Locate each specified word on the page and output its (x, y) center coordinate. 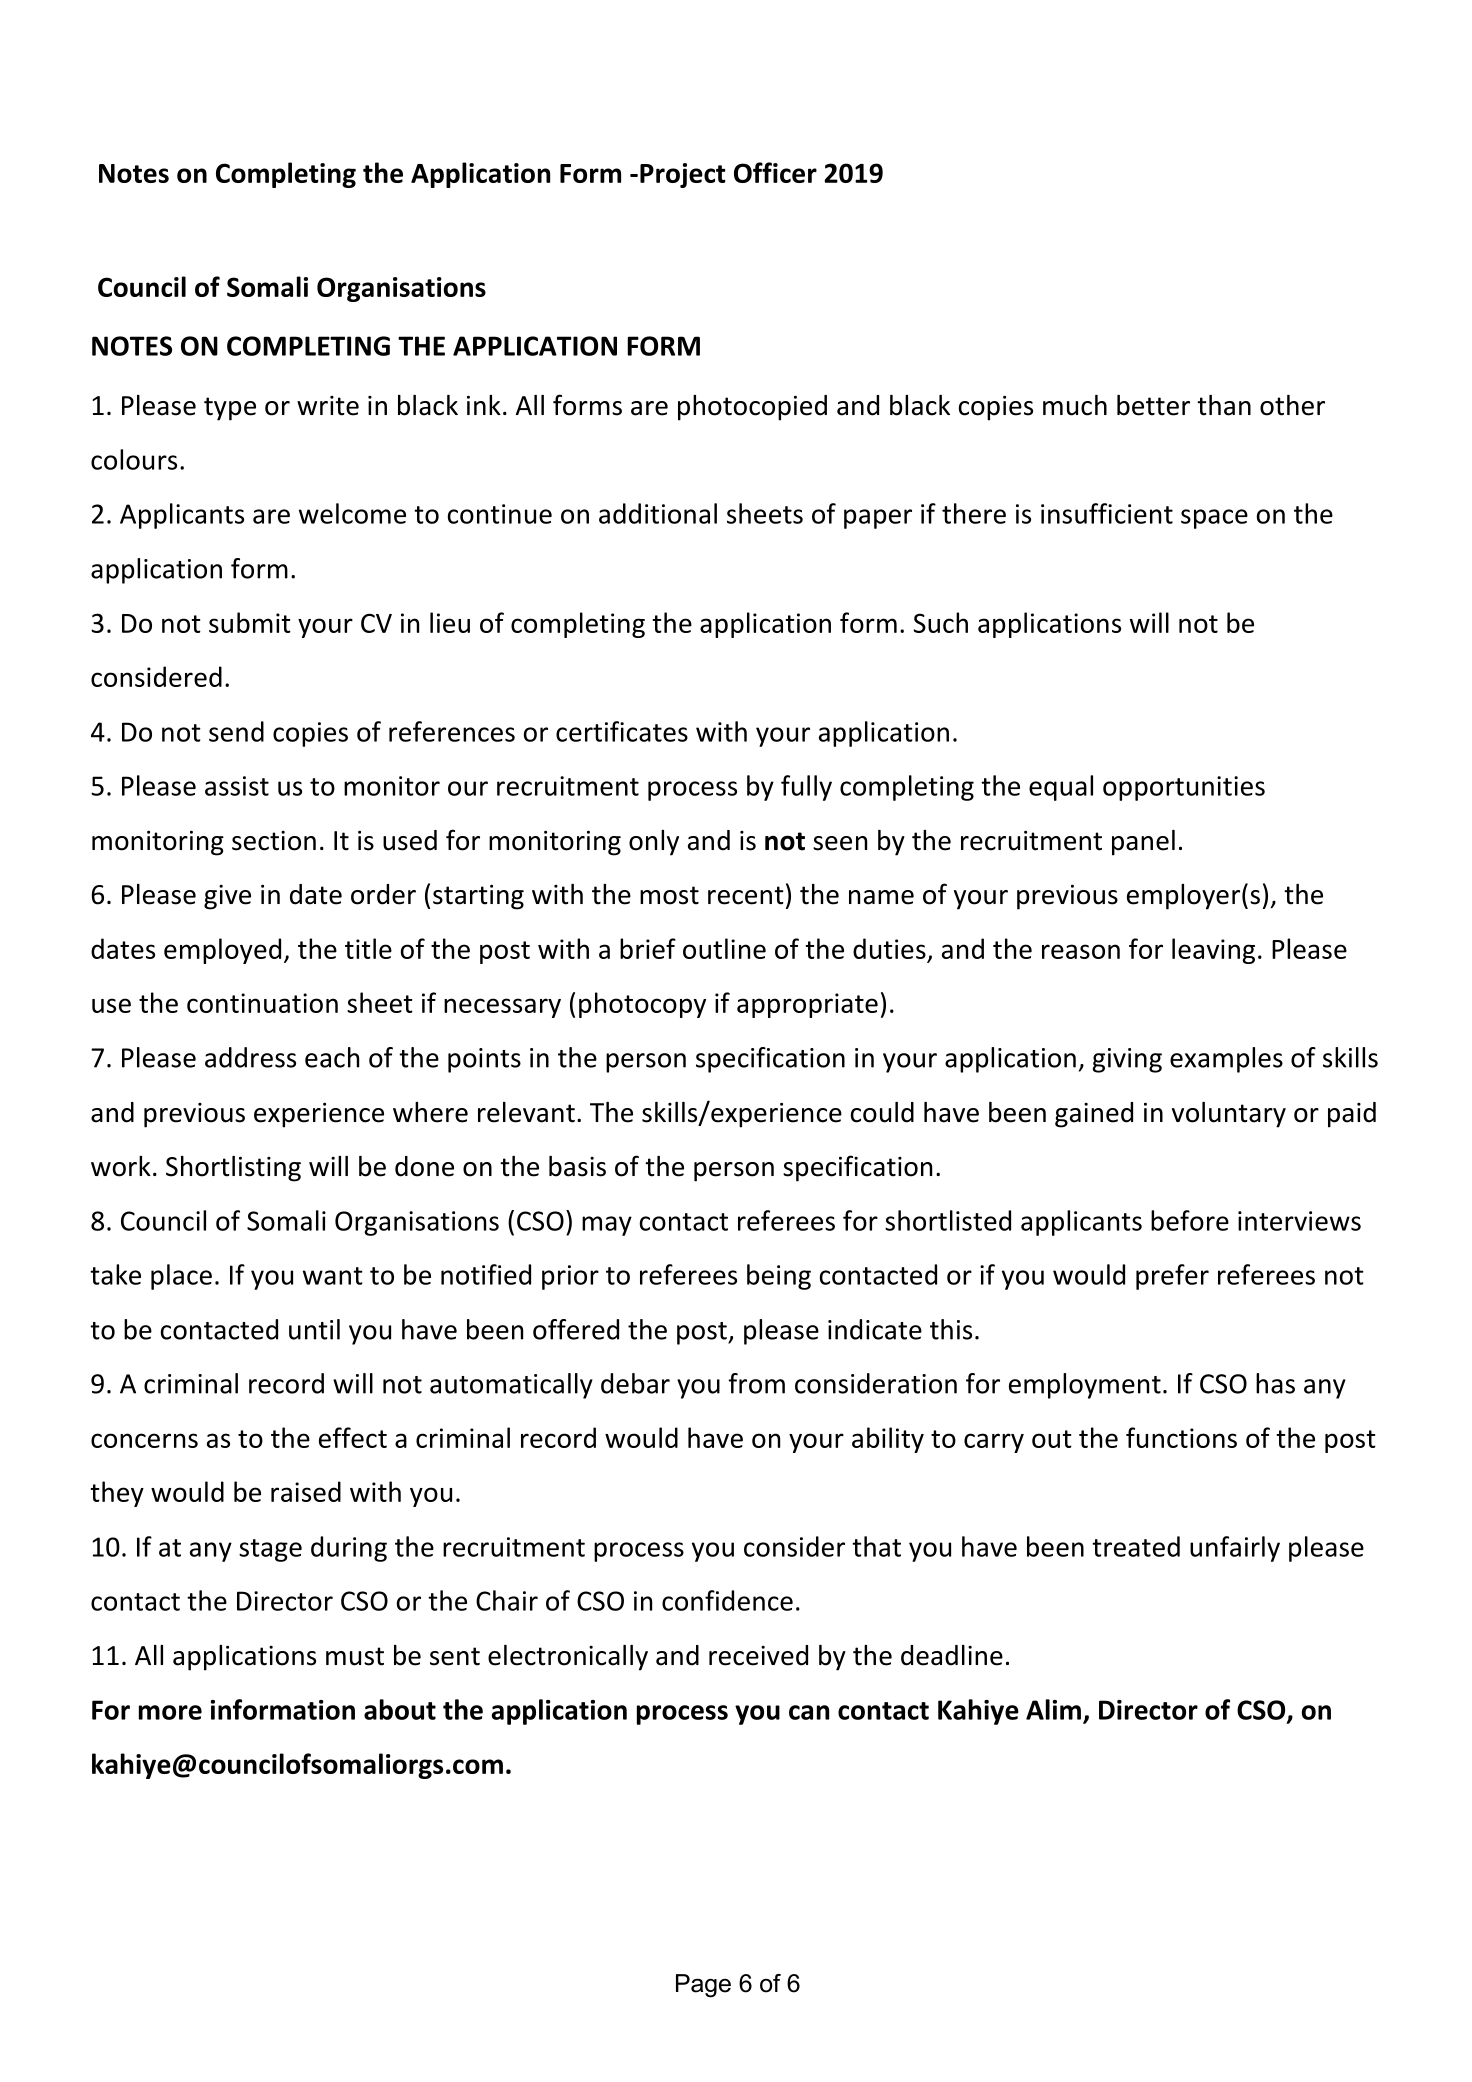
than (1224, 405)
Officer (775, 172)
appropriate (807, 1005)
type (230, 409)
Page (703, 1986)
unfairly (1235, 1549)
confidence (727, 1600)
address (250, 1057)
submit (250, 622)
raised (306, 1491)
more (170, 1712)
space (1214, 519)
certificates (622, 731)
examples (1226, 1060)
